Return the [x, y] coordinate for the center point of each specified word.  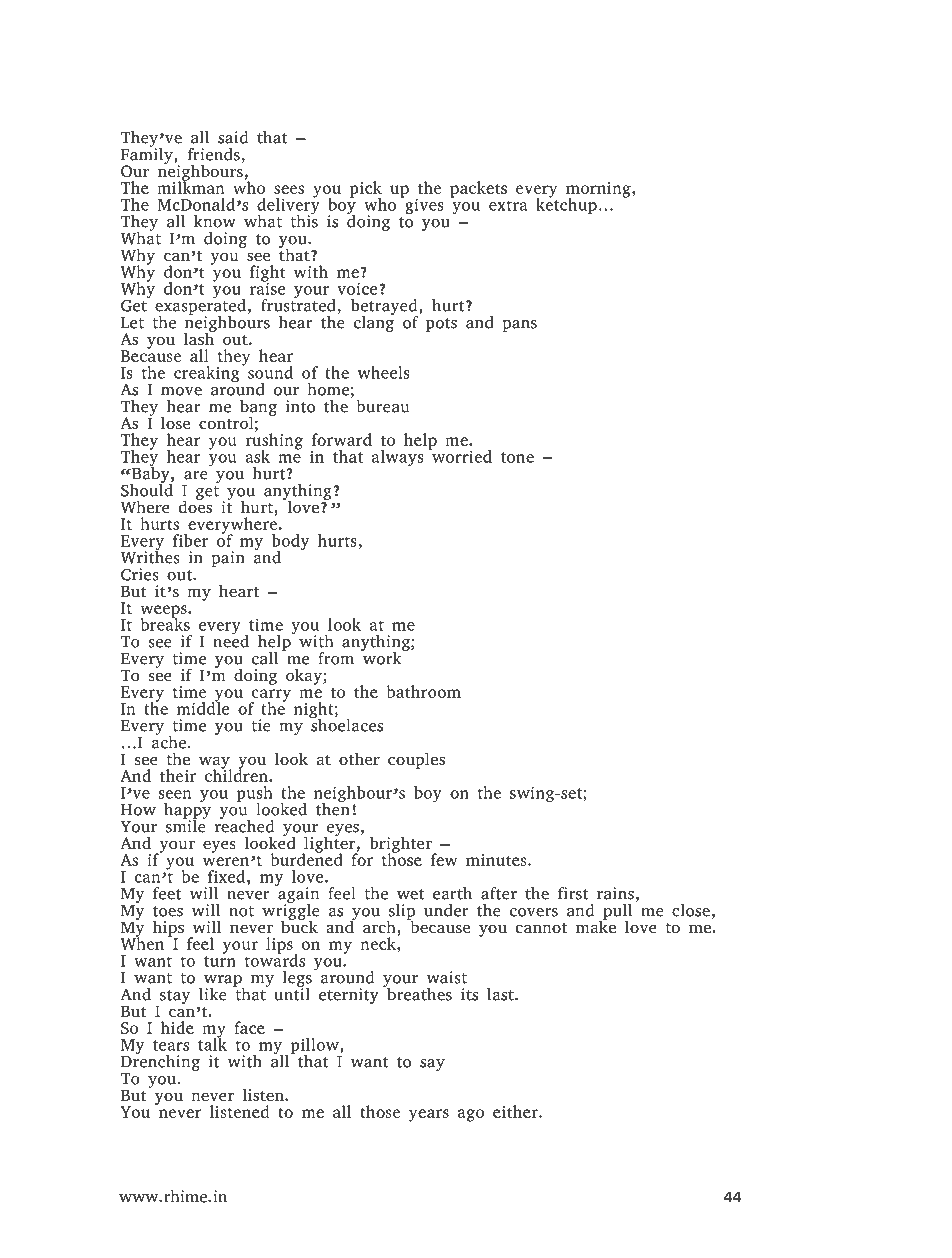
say [432, 1065]
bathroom [423, 691]
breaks [165, 623]
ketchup [566, 205]
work [382, 657]
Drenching [160, 1063]
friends [214, 154]
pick [366, 190]
